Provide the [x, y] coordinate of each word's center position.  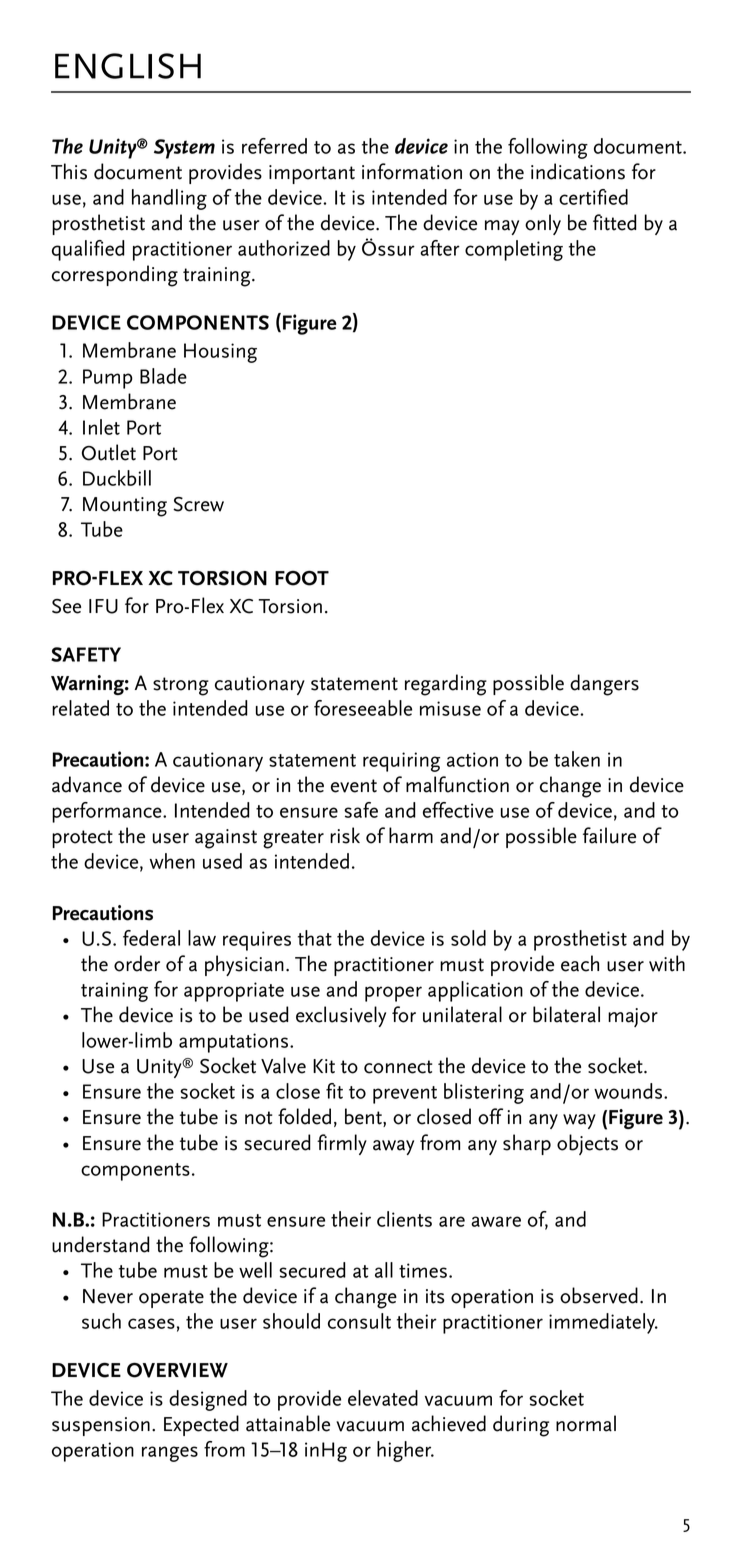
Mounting [125, 507]
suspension [101, 1426]
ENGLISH [128, 66]
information [412, 171]
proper [393, 994]
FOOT [302, 578]
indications [578, 171]
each [580, 963]
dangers [604, 685]
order [137, 963]
